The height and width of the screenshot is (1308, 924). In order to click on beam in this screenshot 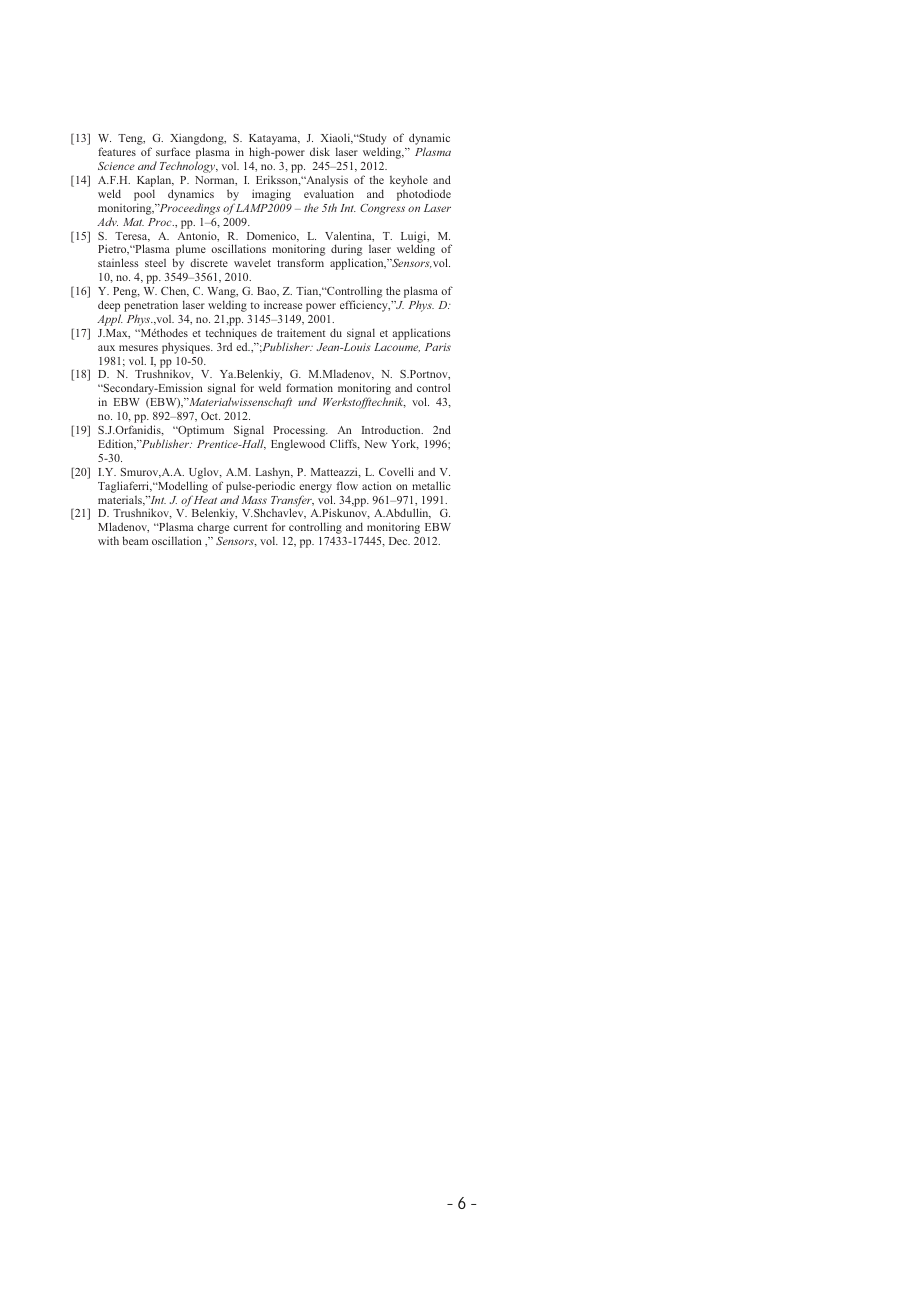, I will do `click(135, 540)`.
